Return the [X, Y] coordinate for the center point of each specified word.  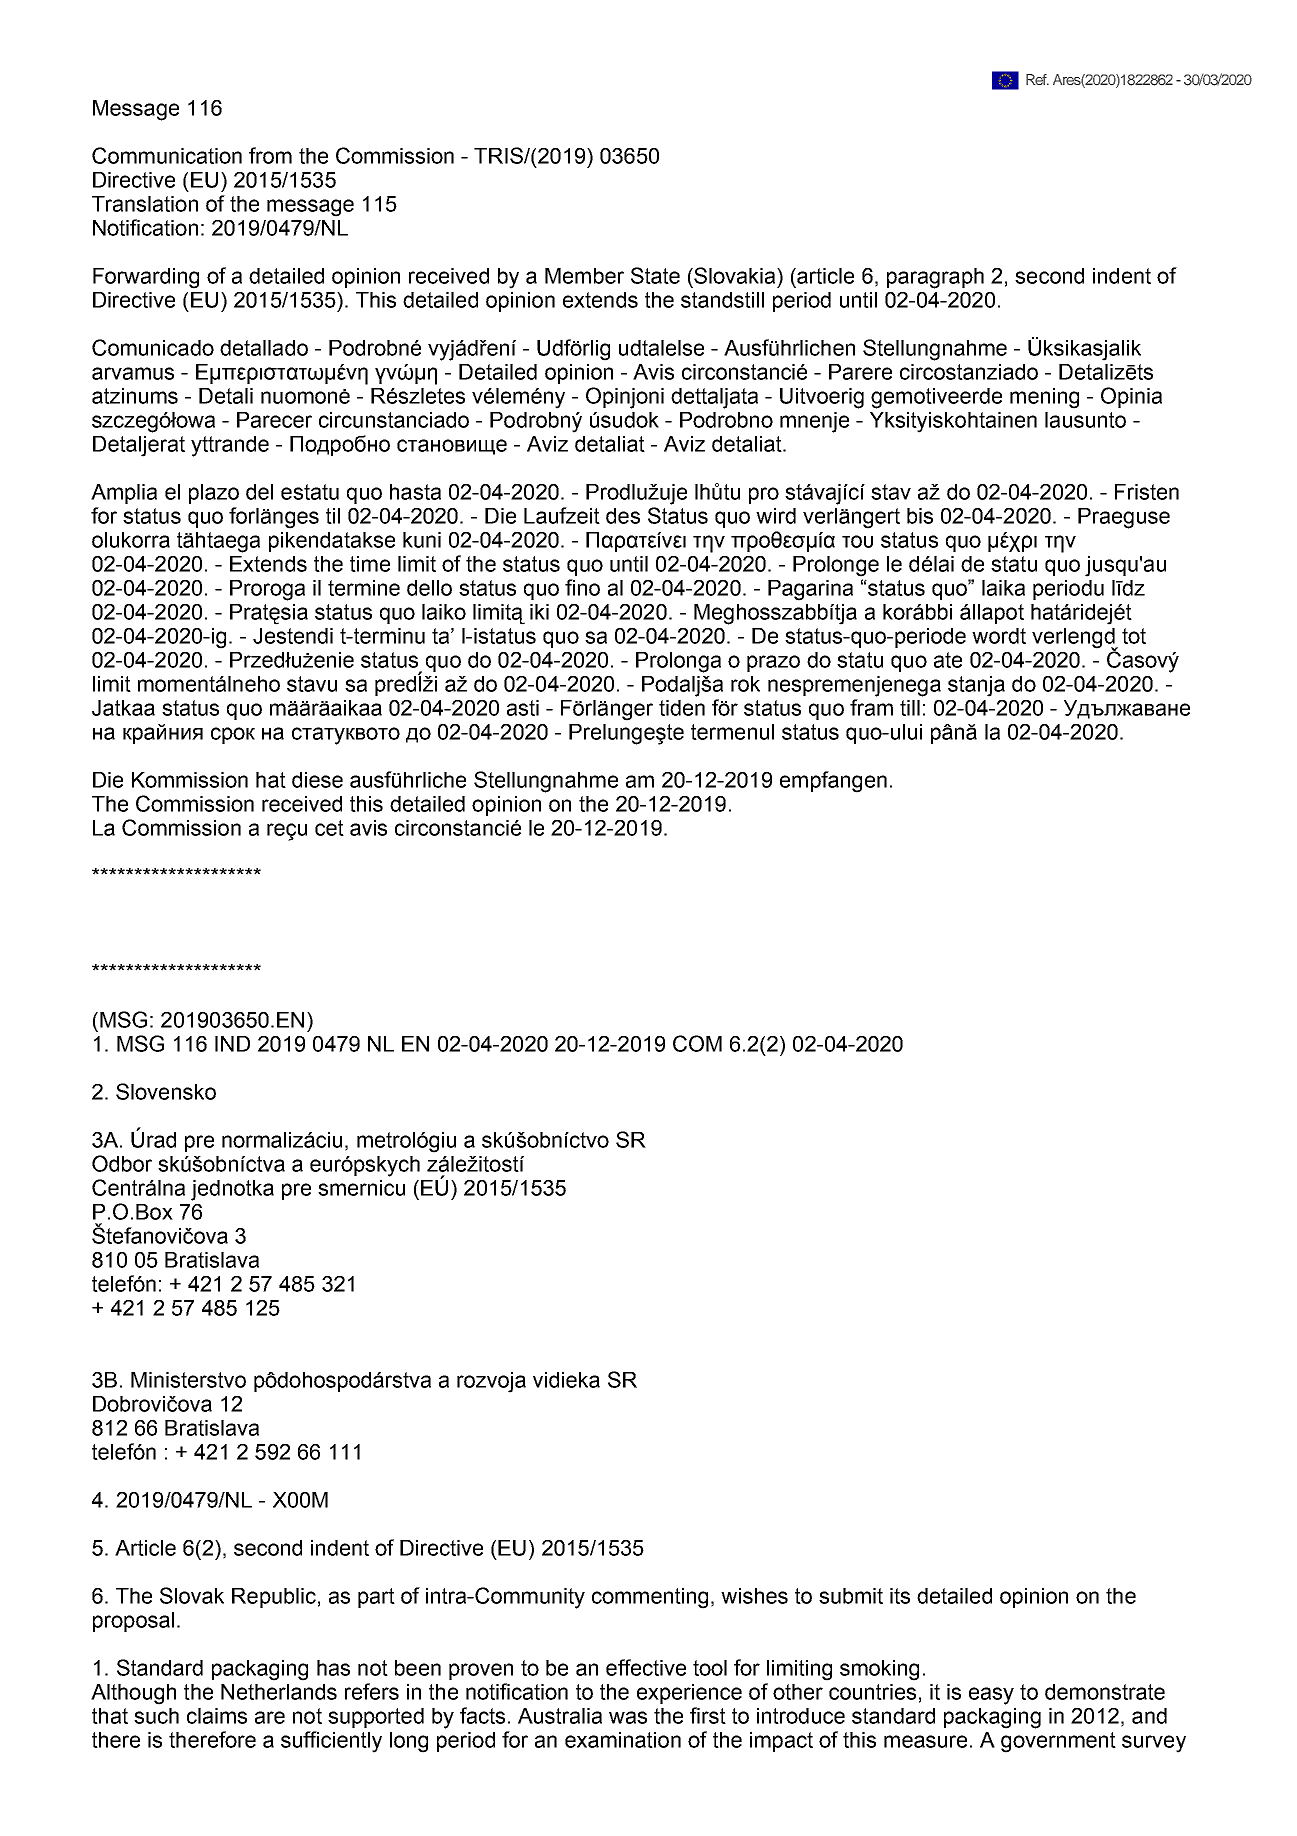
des [623, 516]
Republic [274, 1598]
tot [1134, 636]
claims [217, 1716]
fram [871, 707]
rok [745, 684]
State [655, 275]
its [900, 1596]
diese [317, 780]
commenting [650, 1598]
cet [329, 828]
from [270, 155]
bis [920, 516]
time [370, 564]
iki [539, 612]
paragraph [935, 278]
